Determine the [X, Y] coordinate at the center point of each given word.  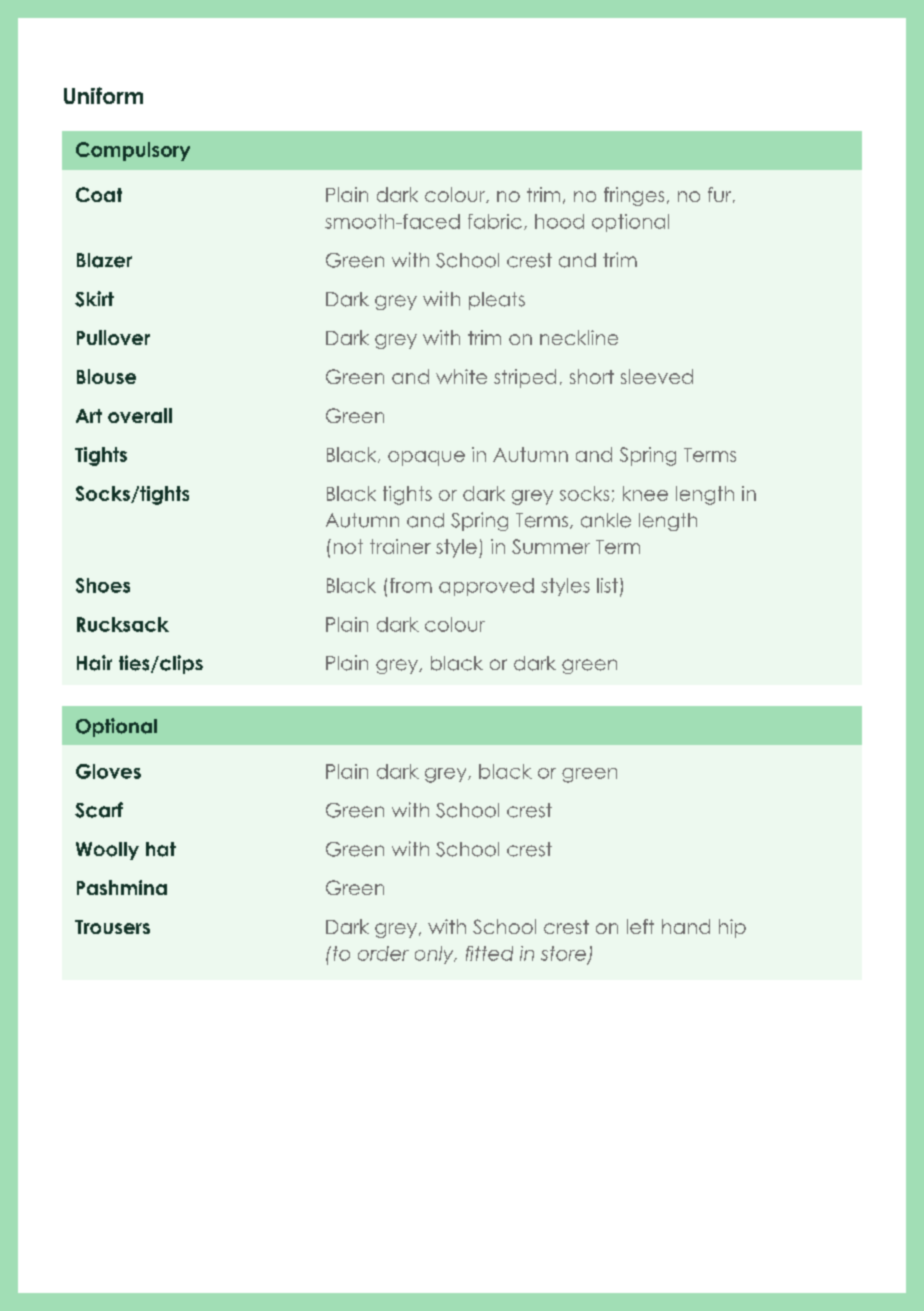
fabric [495, 221]
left [640, 926]
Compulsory [133, 151]
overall [140, 415]
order [383, 953]
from [411, 585]
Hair [94, 663]
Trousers [112, 927]
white [461, 376]
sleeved [657, 376]
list [607, 585]
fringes [634, 196]
